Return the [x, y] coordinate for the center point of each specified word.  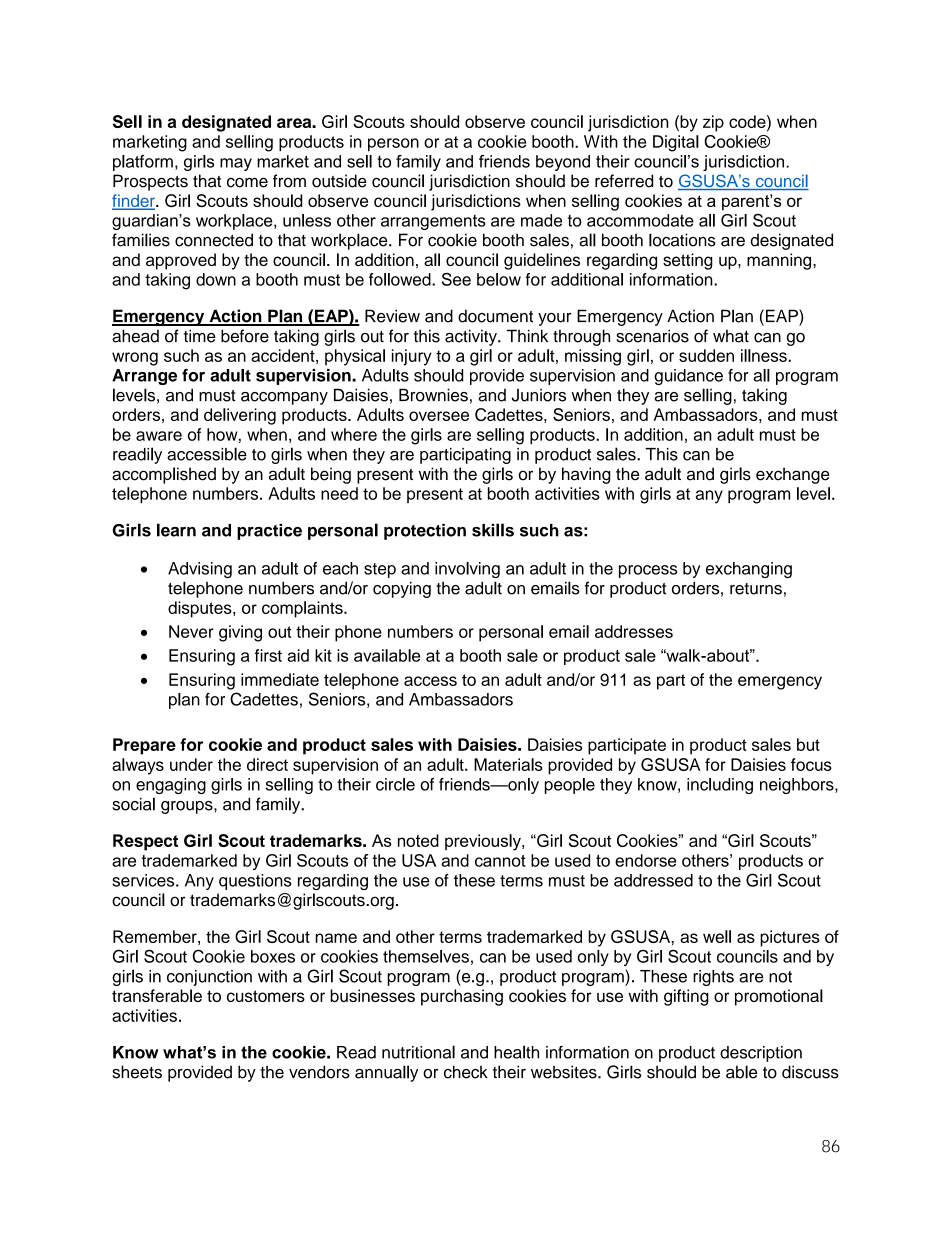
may [236, 164]
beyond [563, 163]
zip [713, 123]
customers [266, 996]
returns [756, 589]
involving [467, 570]
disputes [201, 609]
